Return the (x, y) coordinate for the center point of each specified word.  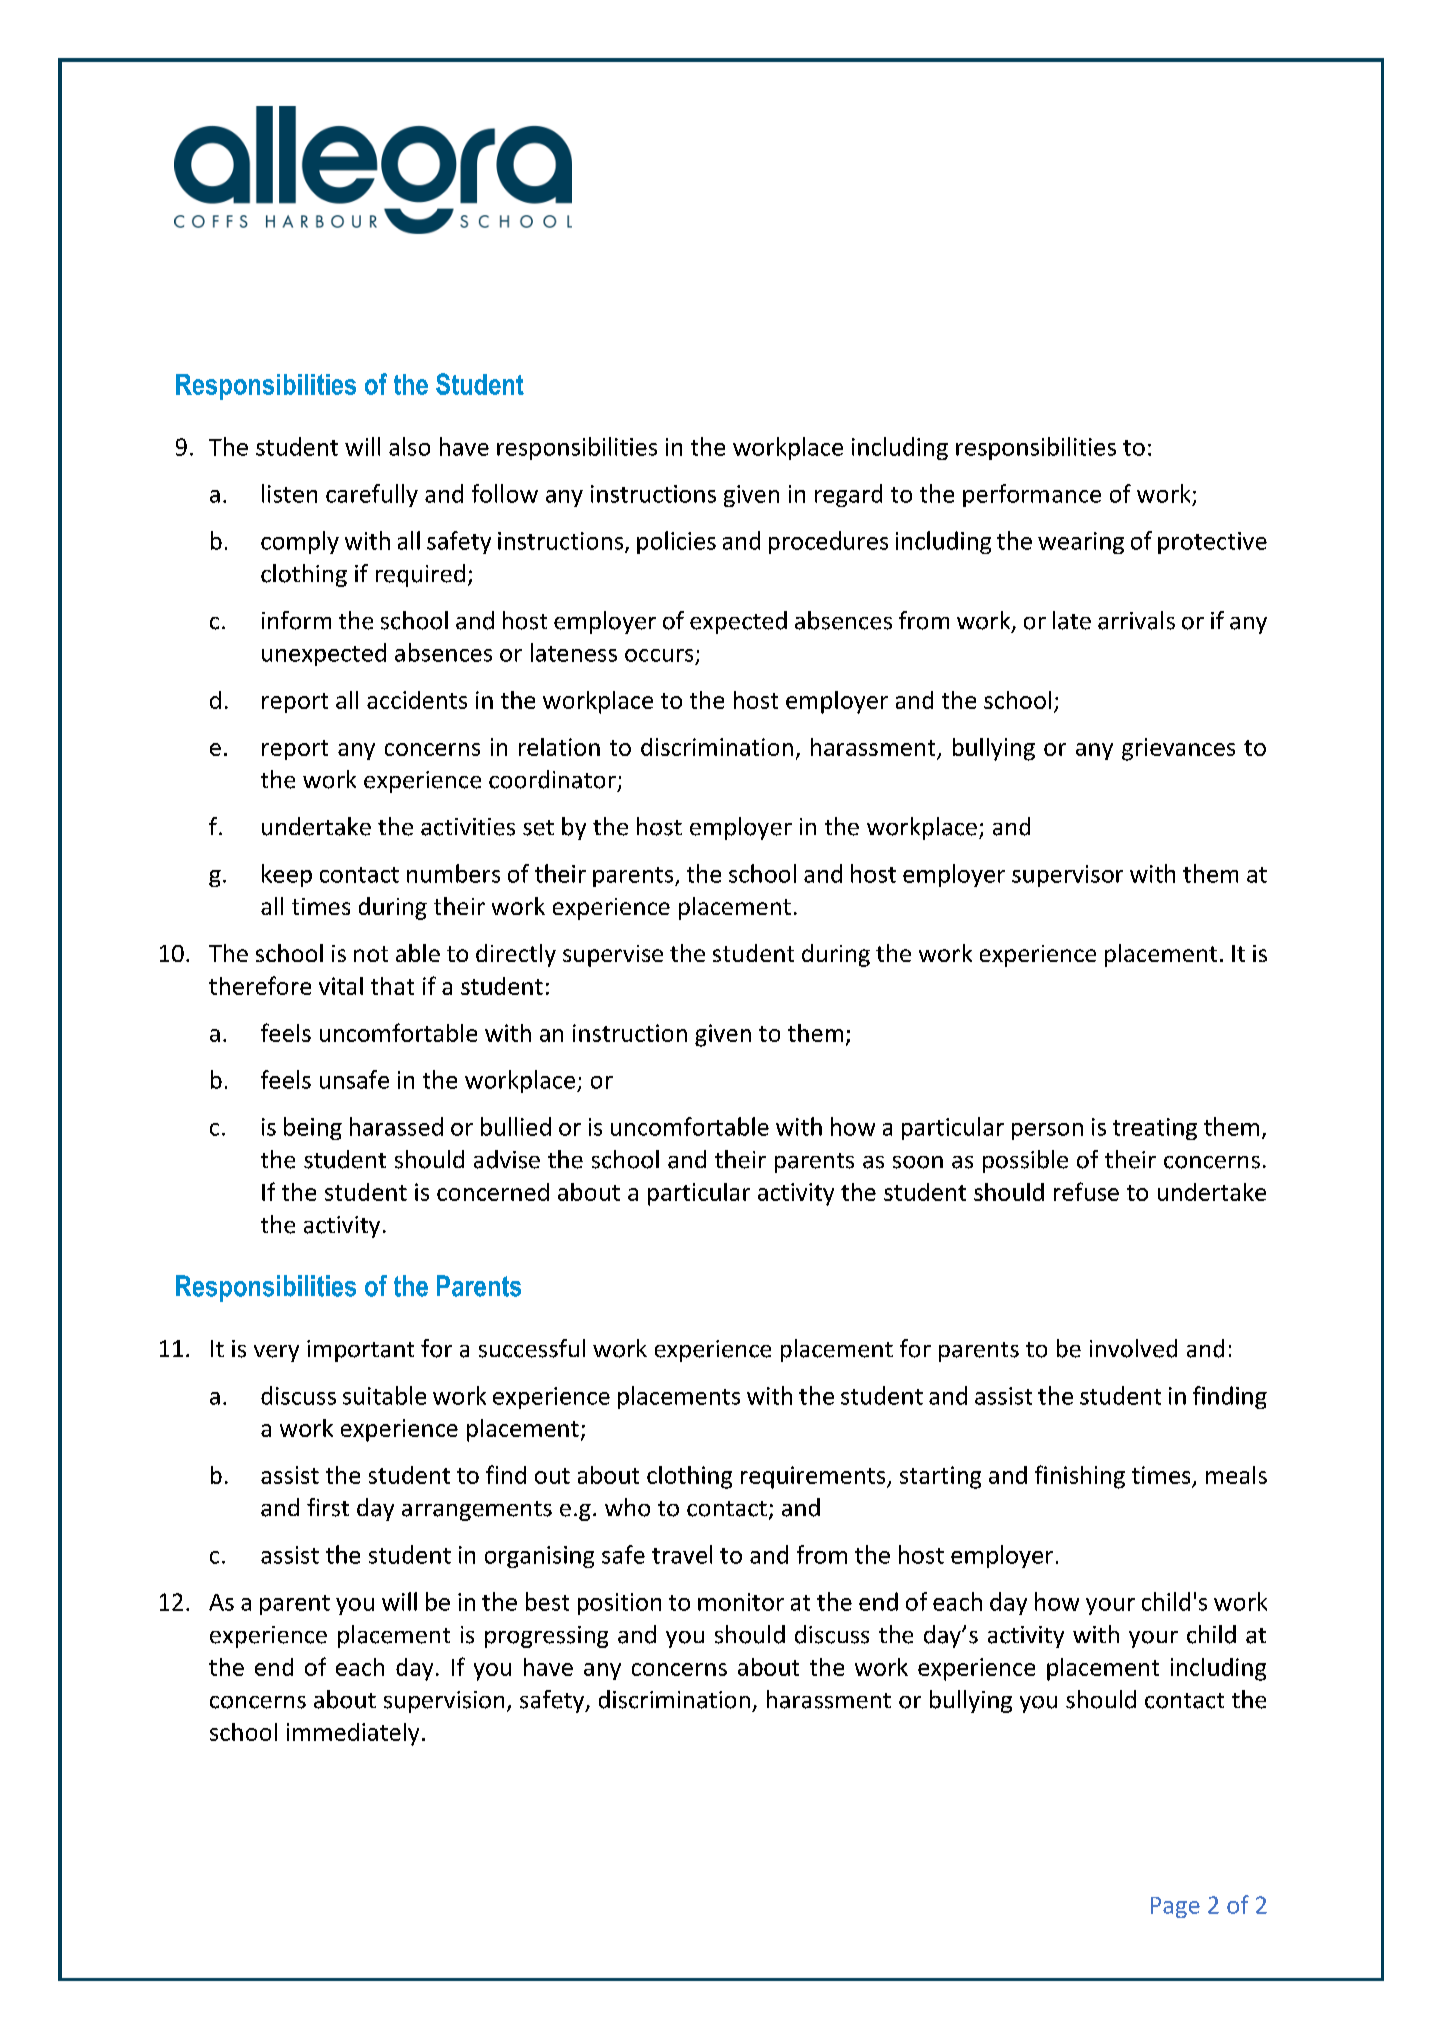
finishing (1080, 1477)
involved (1133, 1348)
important (360, 1351)
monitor (741, 1602)
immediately (353, 1734)
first (328, 1507)
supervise (613, 956)
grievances (1178, 749)
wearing (1081, 543)
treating (1155, 1129)
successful (532, 1348)
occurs (659, 655)
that (392, 986)
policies (676, 542)
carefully (372, 495)
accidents (417, 700)
